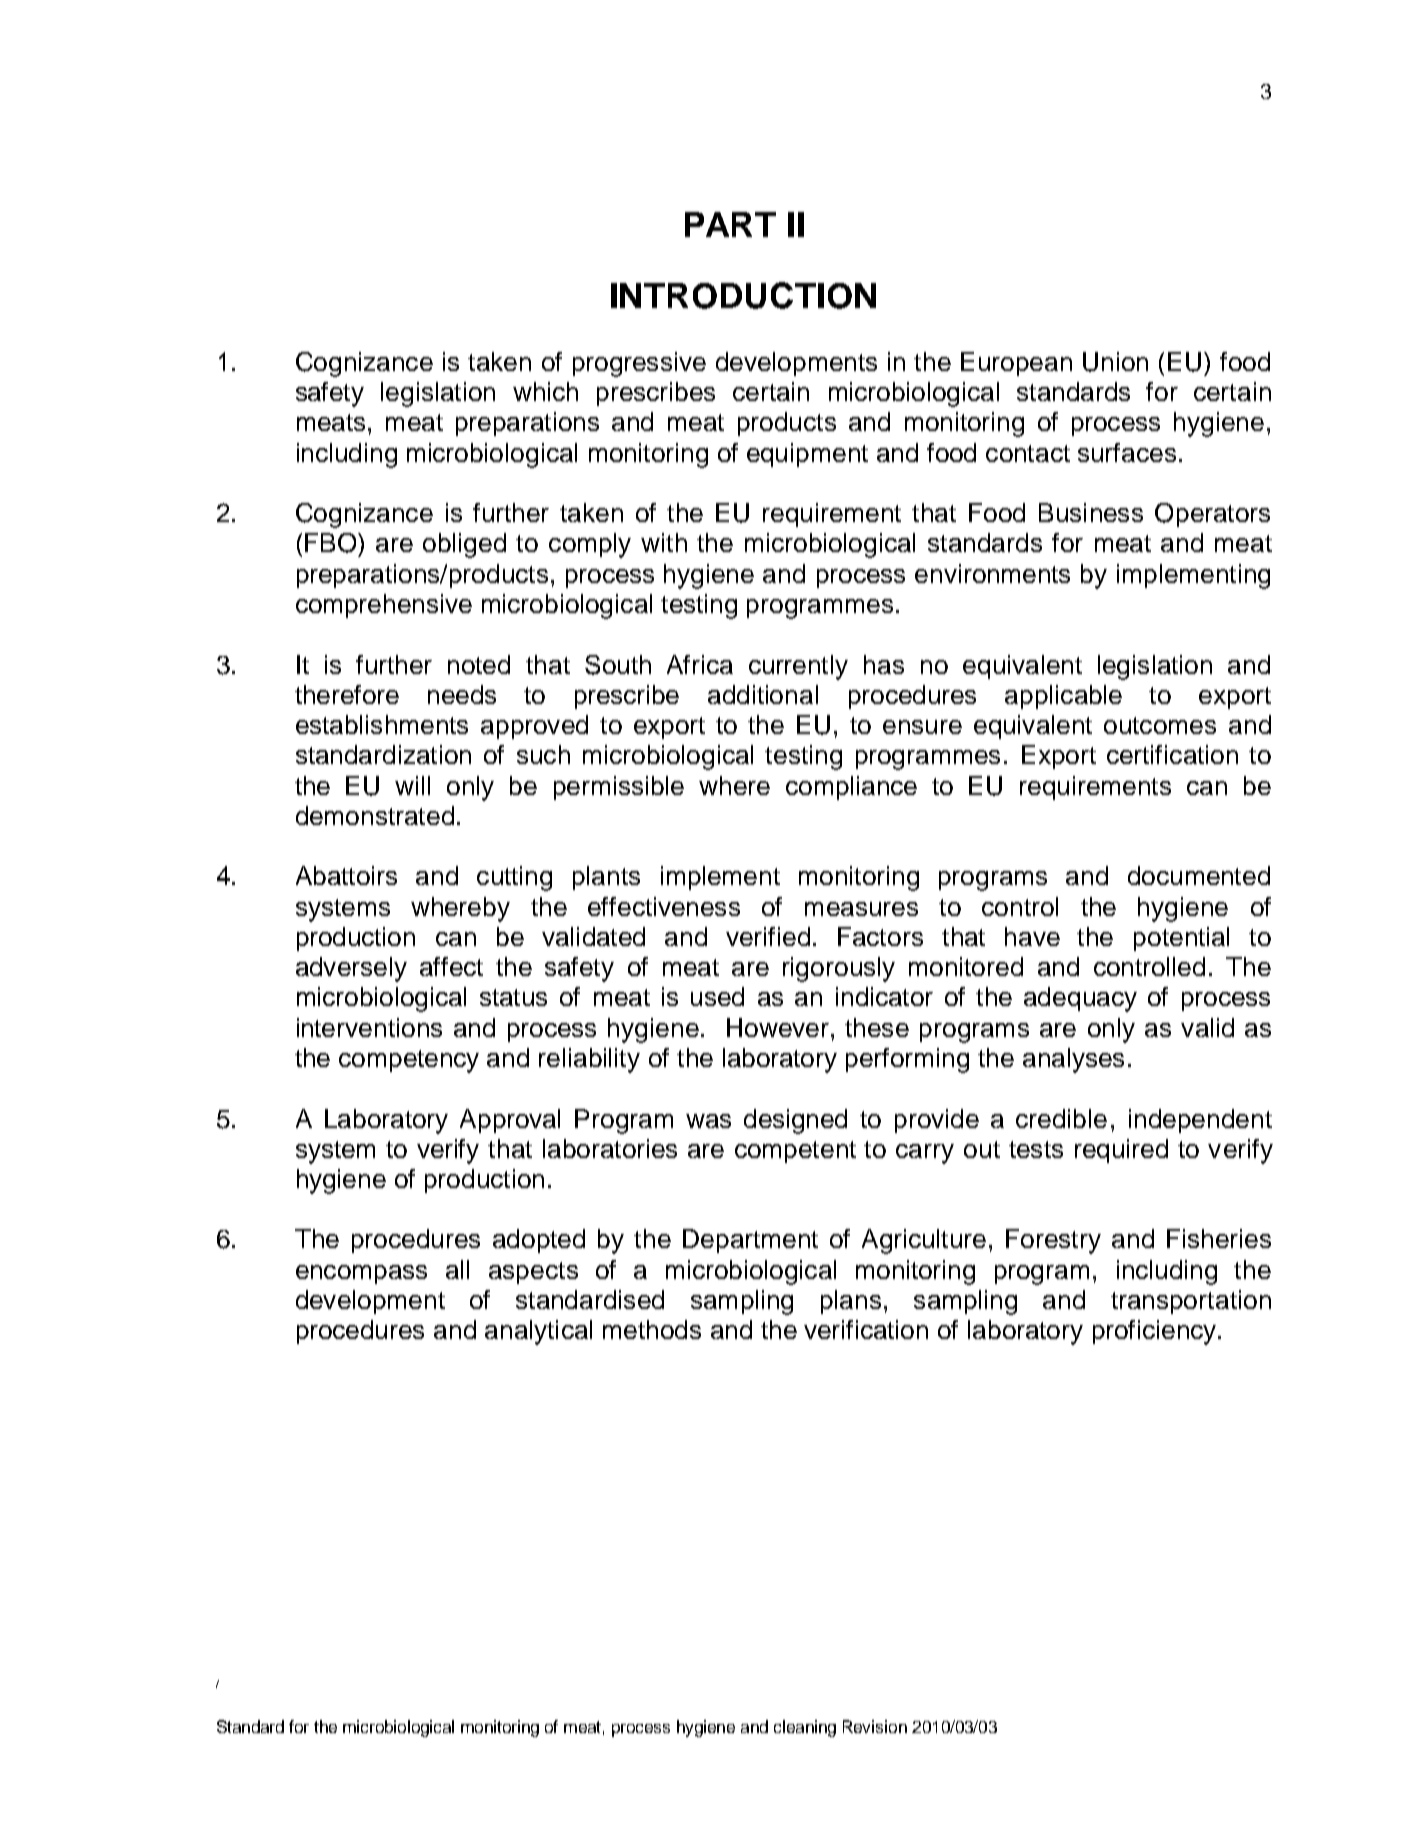 Image resolution: width=1425 pixels, height=1840 pixels. What do you see at coordinates (1080, 999) in the screenshot?
I see `adequacy` at bounding box center [1080, 999].
